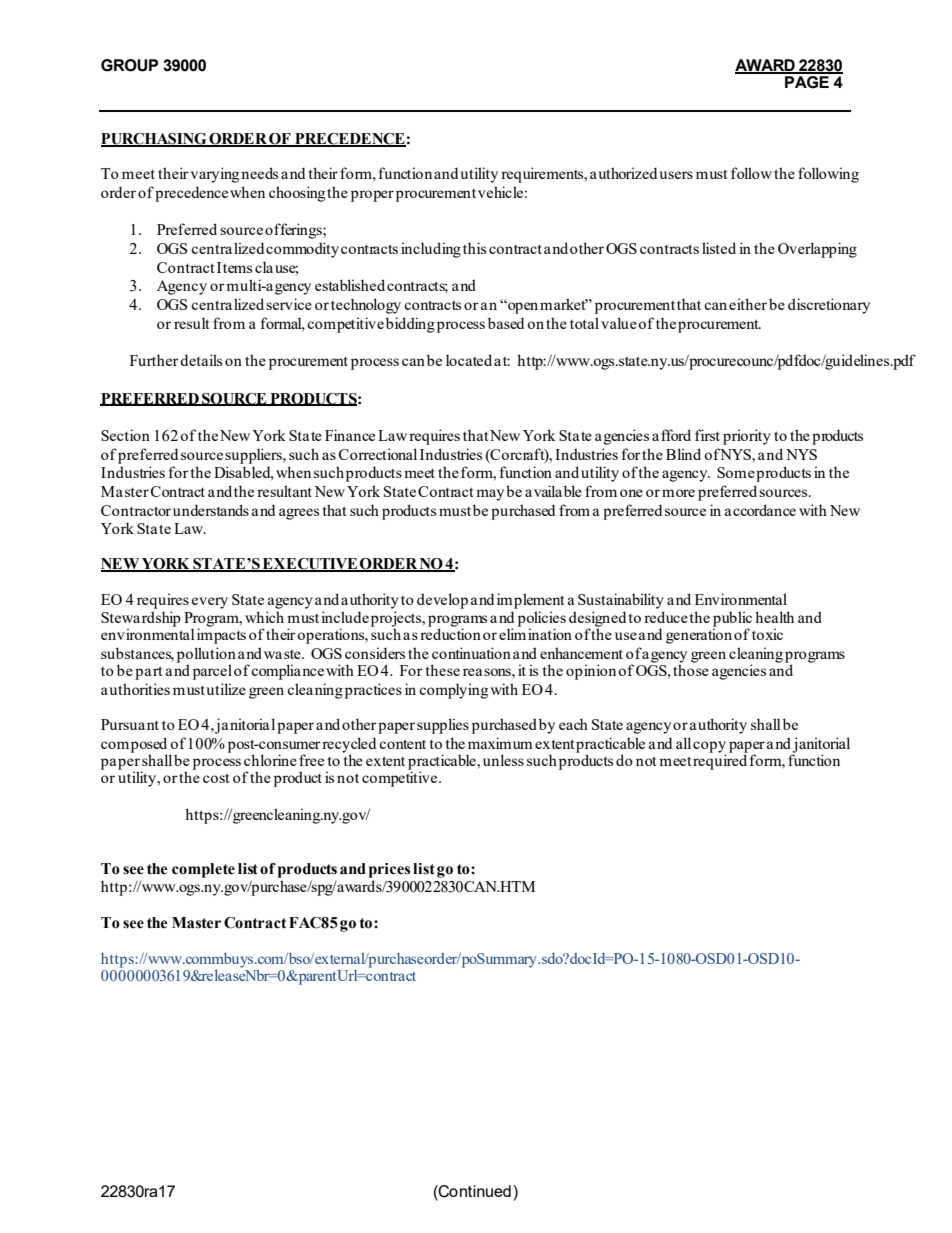 The width and height of the document is (952, 1233). What do you see at coordinates (389, 870) in the document?
I see `prices` at bounding box center [389, 870].
